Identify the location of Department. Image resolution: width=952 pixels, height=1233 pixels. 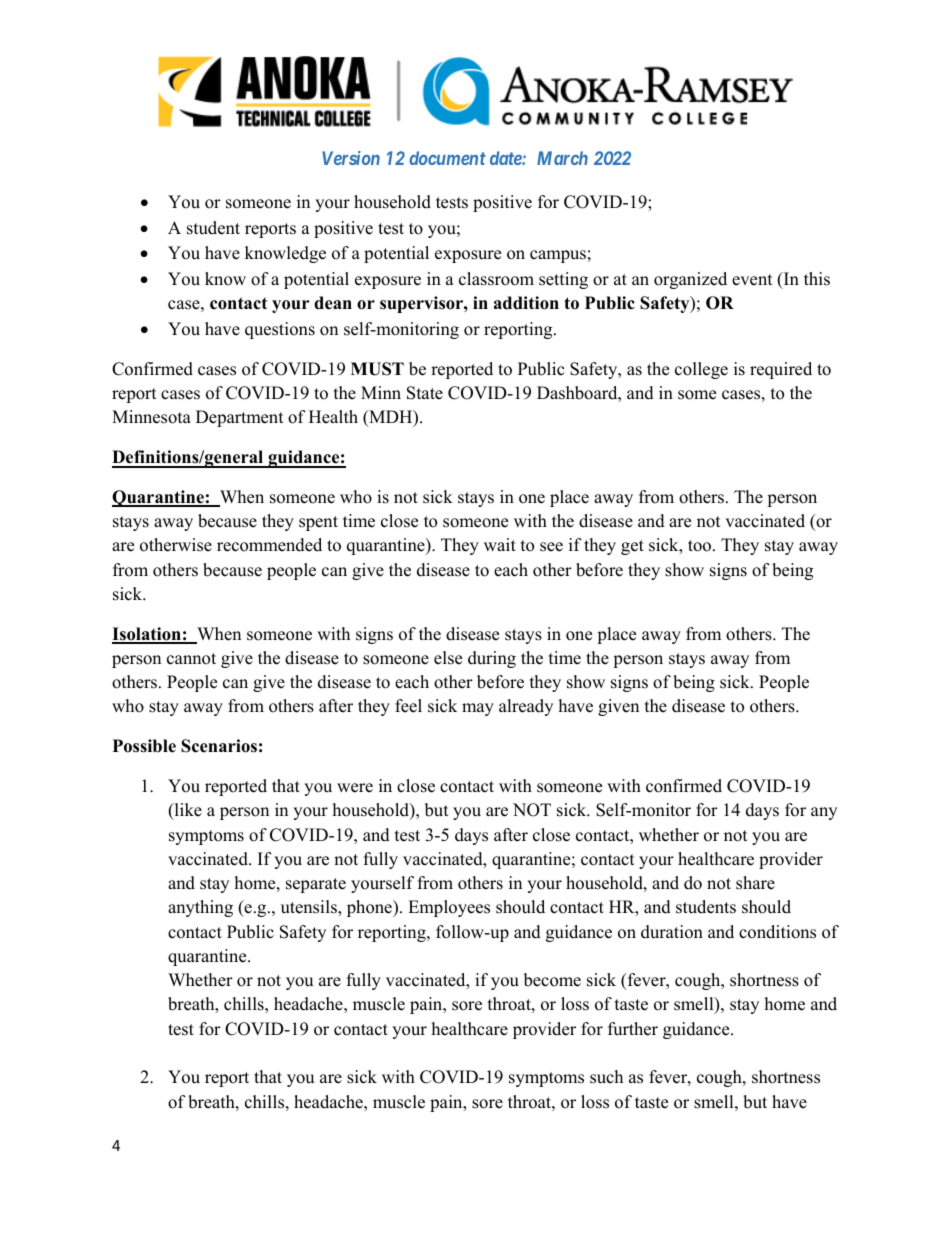
(240, 418).
